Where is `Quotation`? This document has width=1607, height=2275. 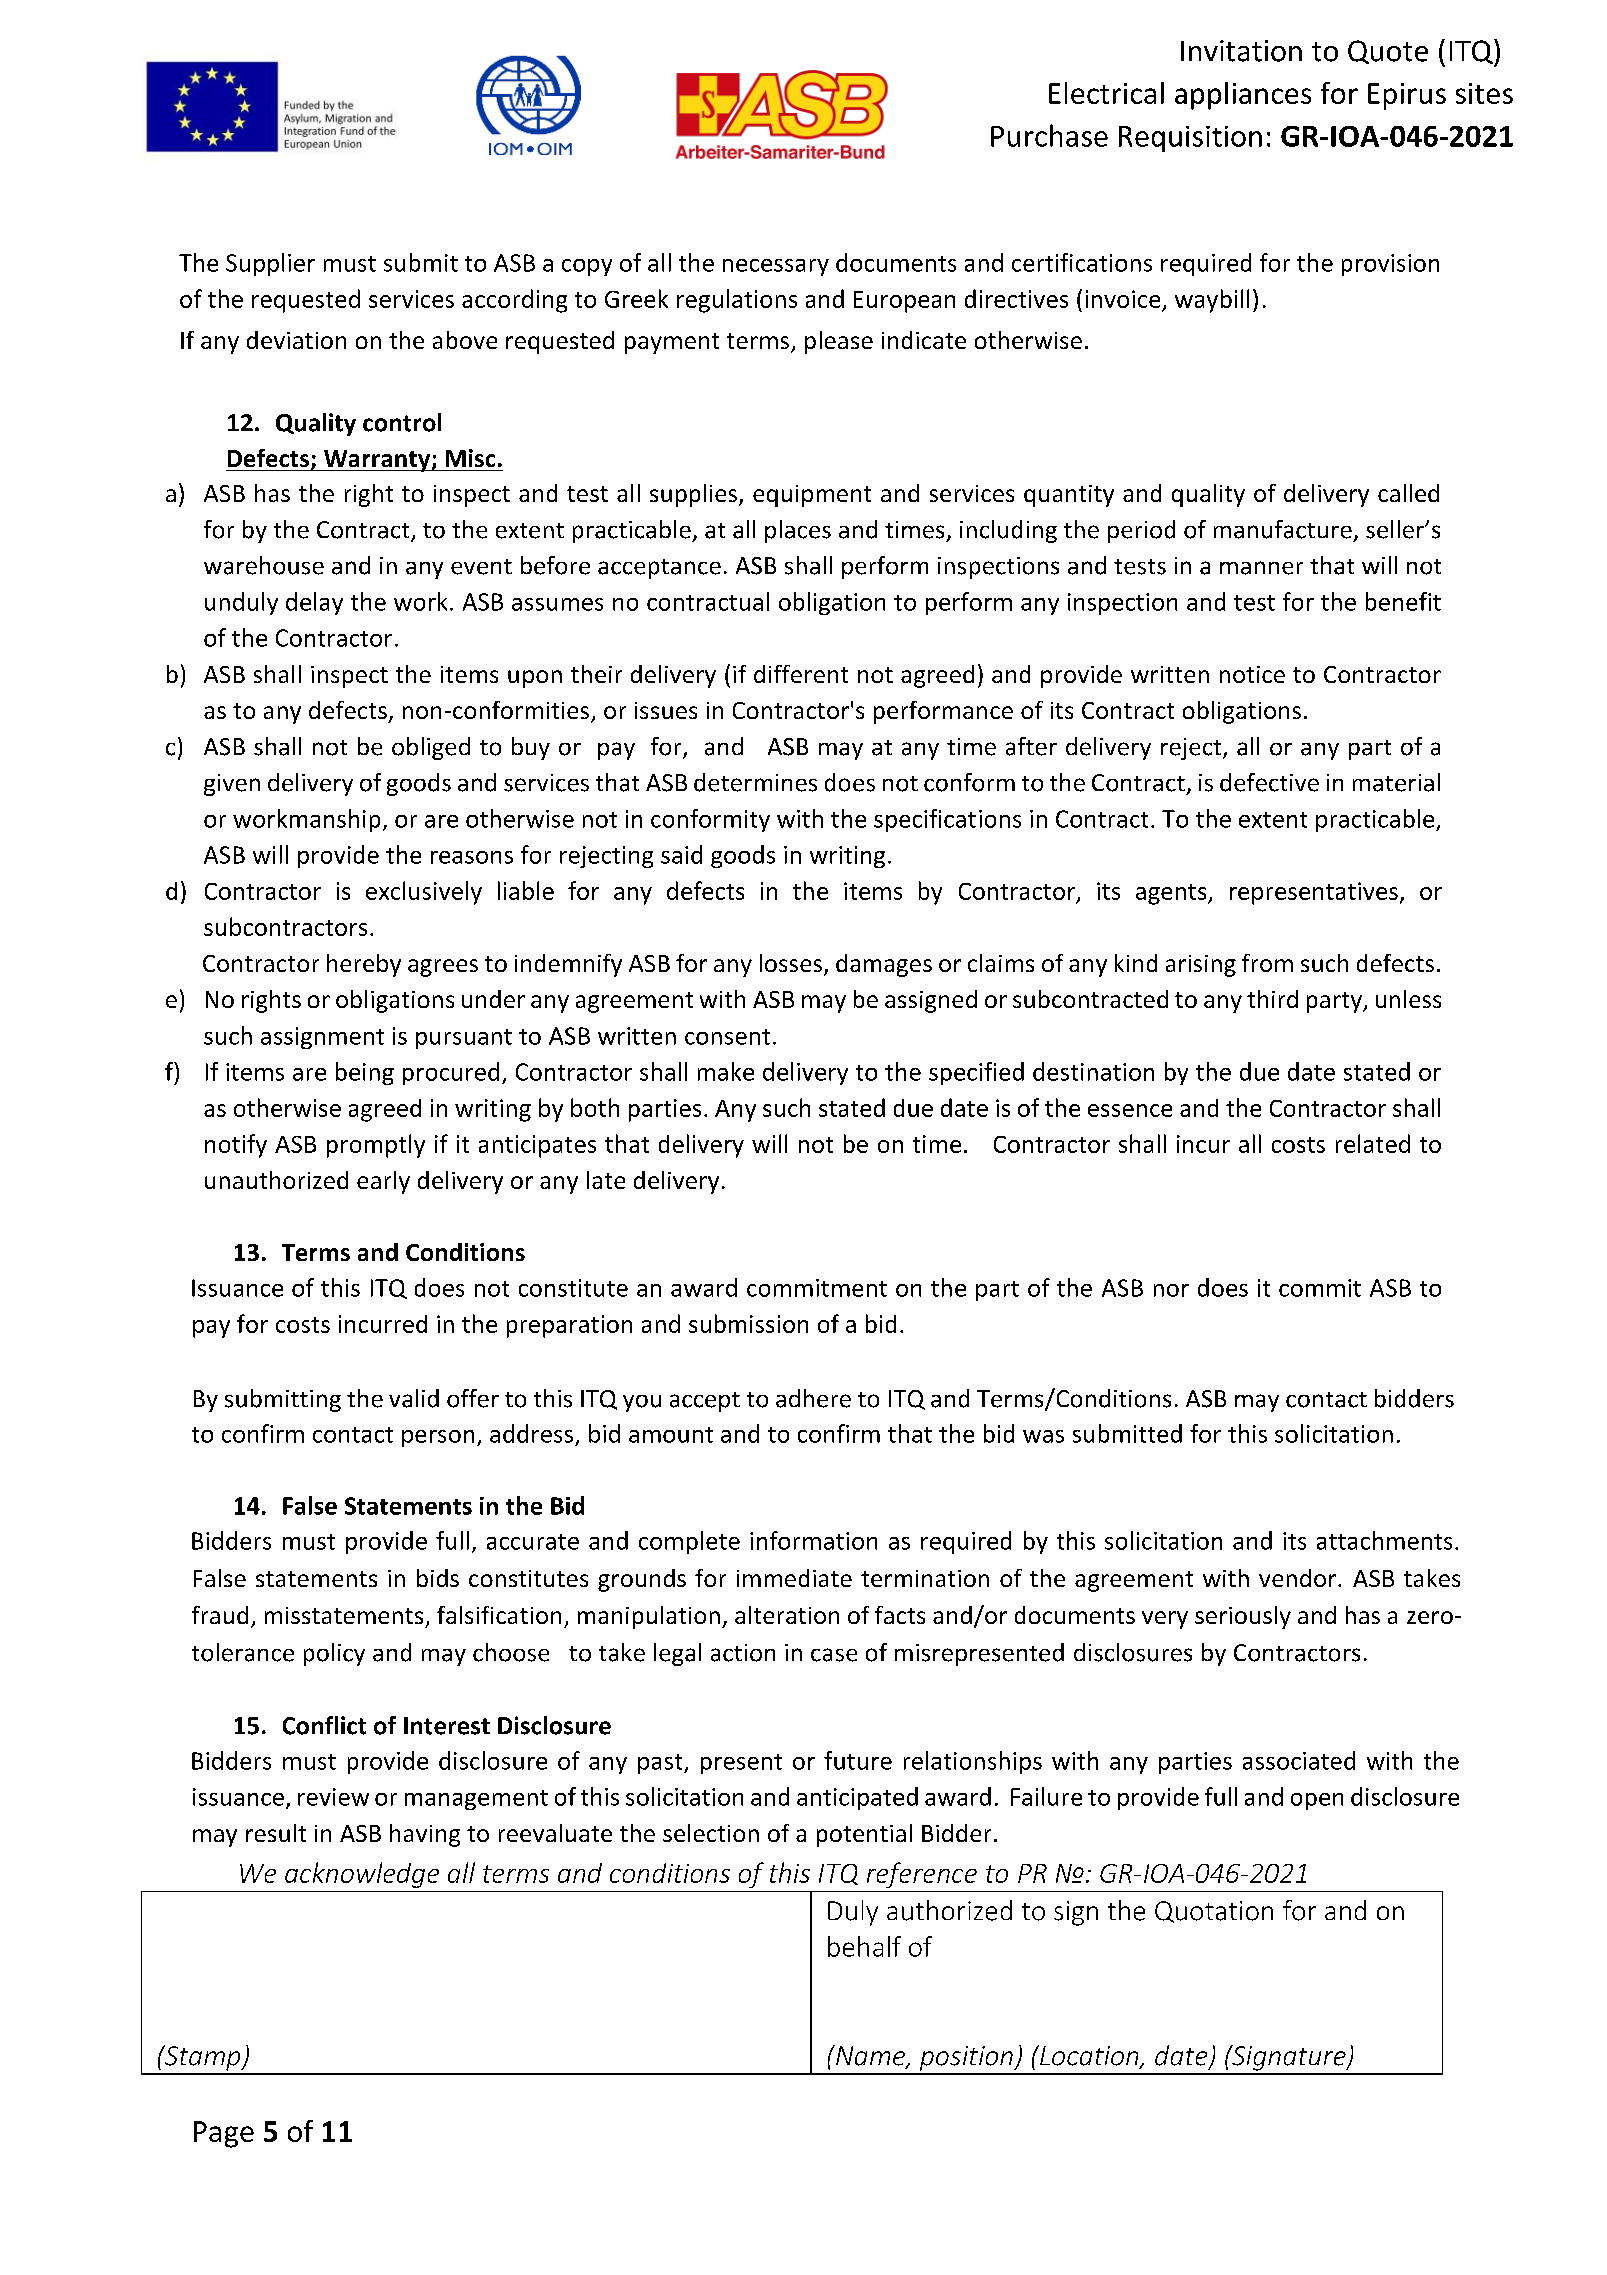 Quotation is located at coordinates (1214, 1912).
